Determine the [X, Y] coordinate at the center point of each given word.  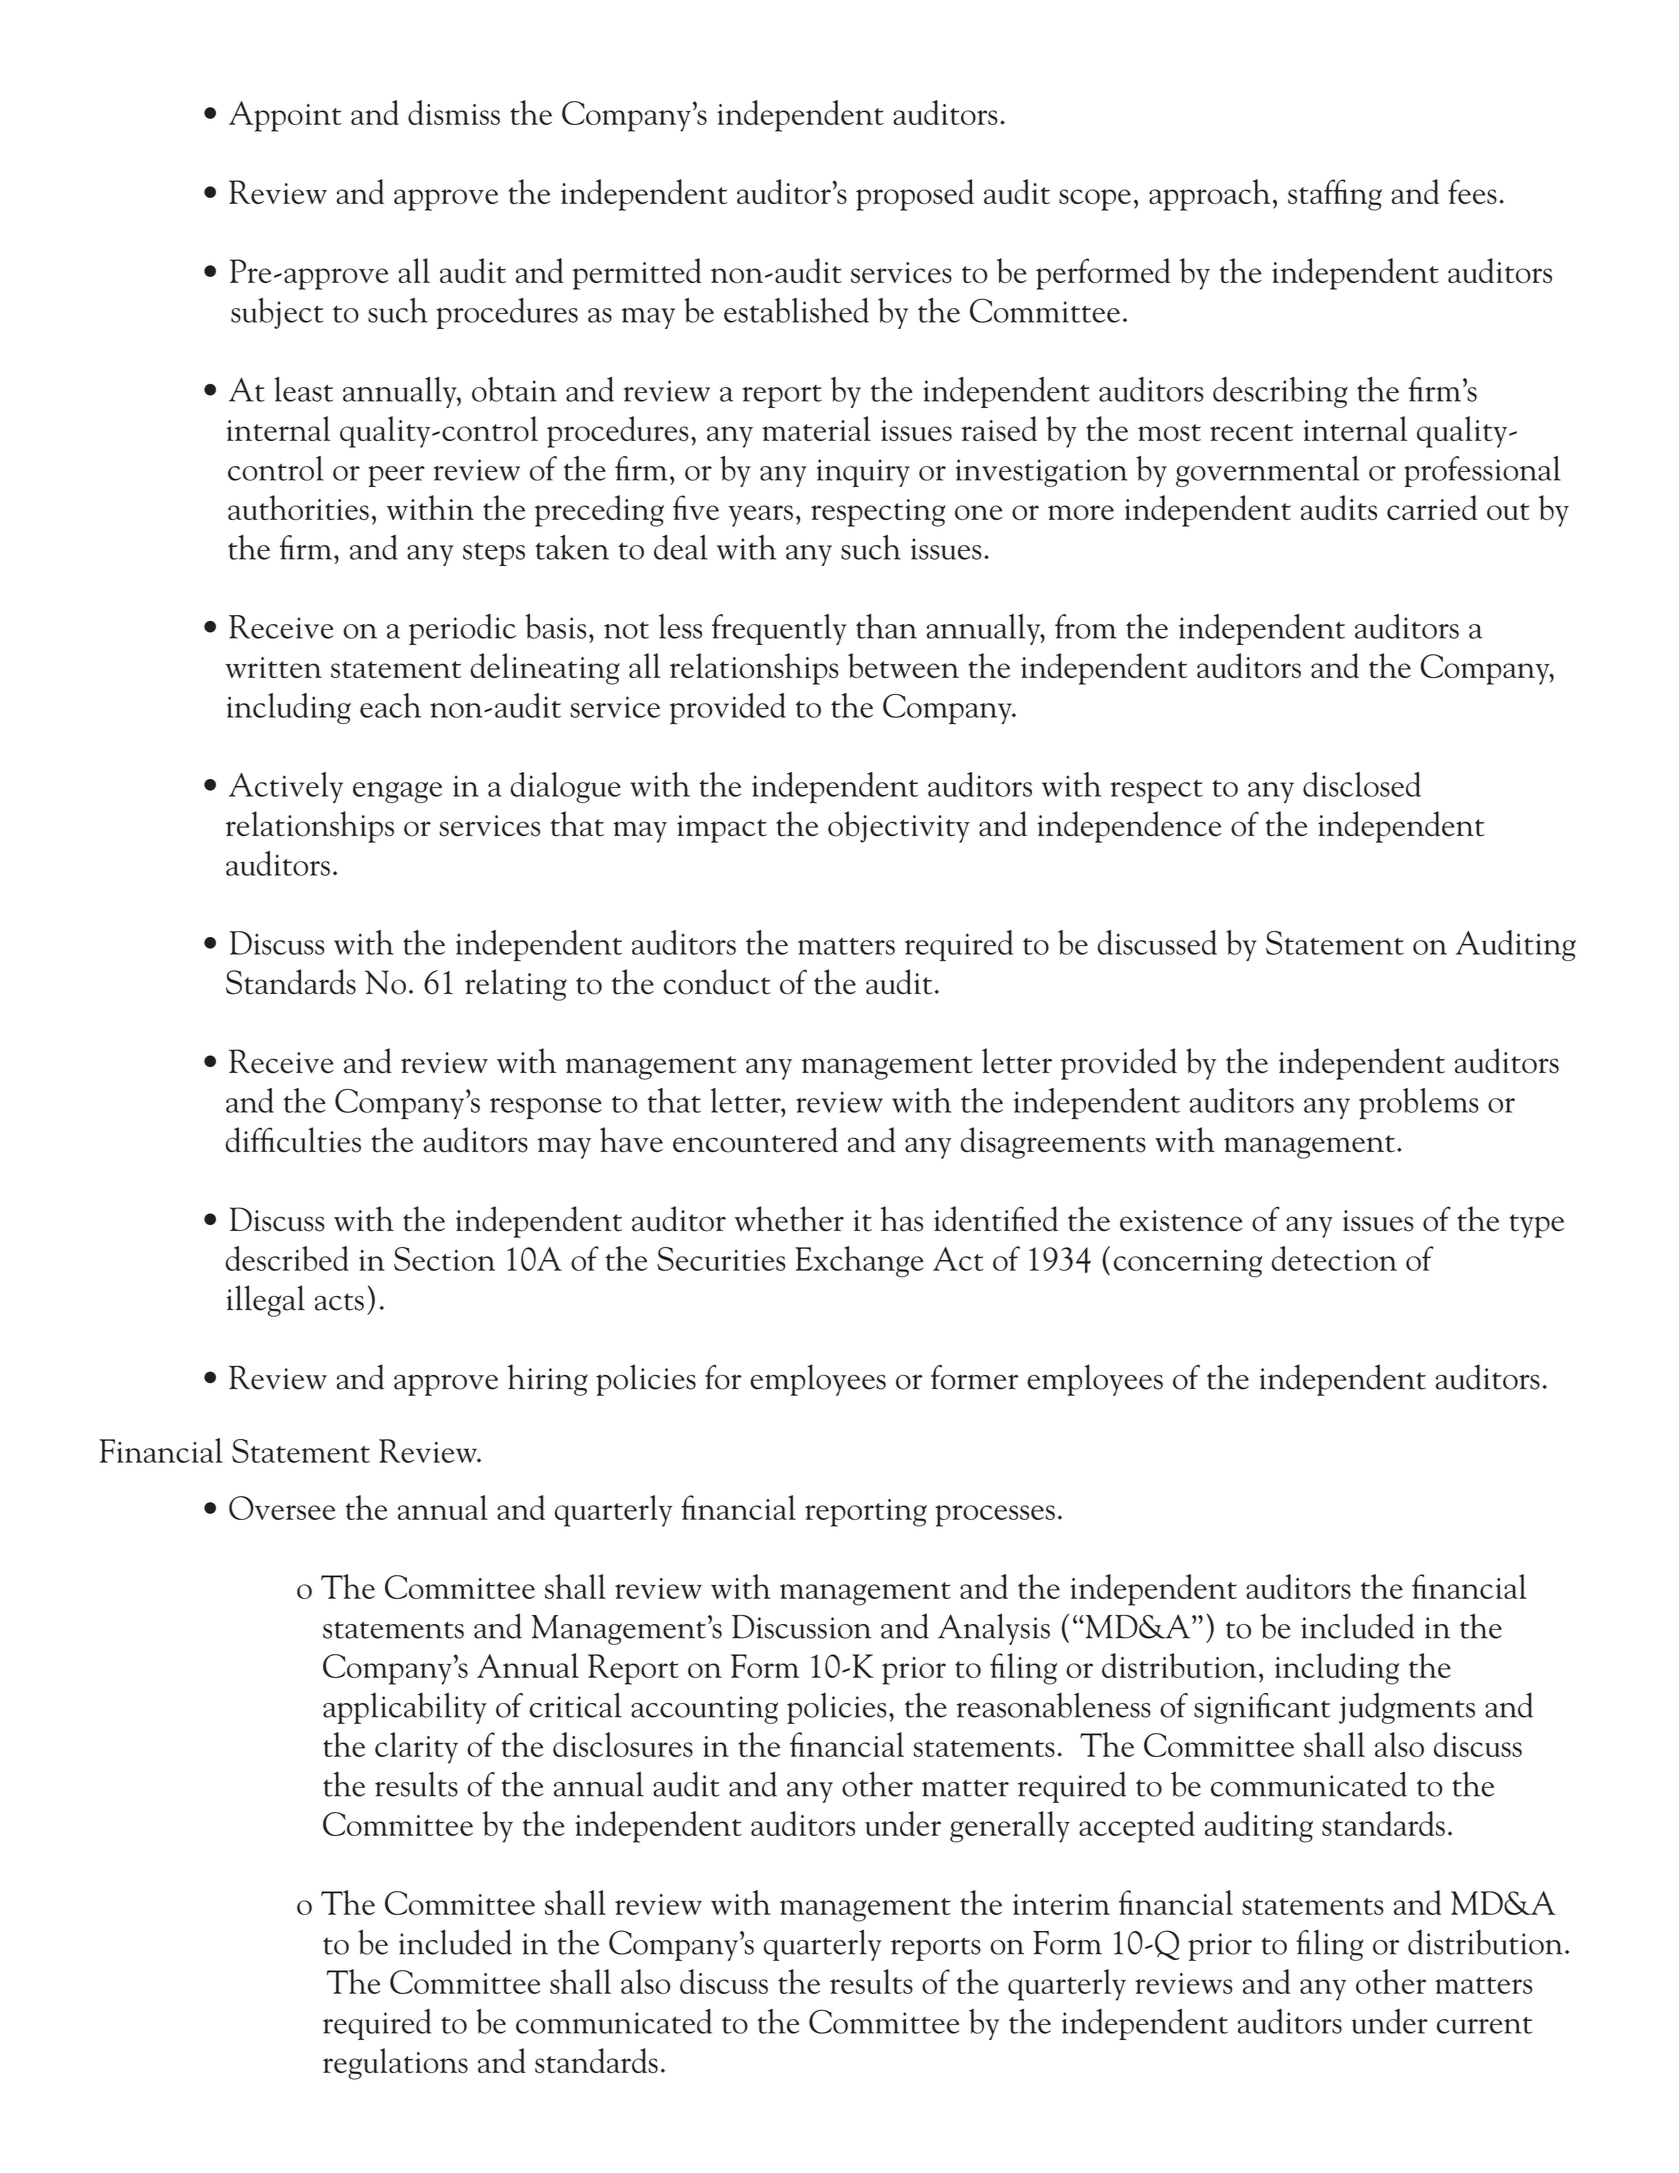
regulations [395, 2064]
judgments [1407, 1708]
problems [1419, 1104]
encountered [755, 1140]
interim [1061, 1904]
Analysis [994, 1629]
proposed [915, 195]
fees [1472, 191]
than [886, 626]
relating [516, 985]
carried [1432, 507]
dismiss [454, 112]
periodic [462, 629]
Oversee [282, 1508]
